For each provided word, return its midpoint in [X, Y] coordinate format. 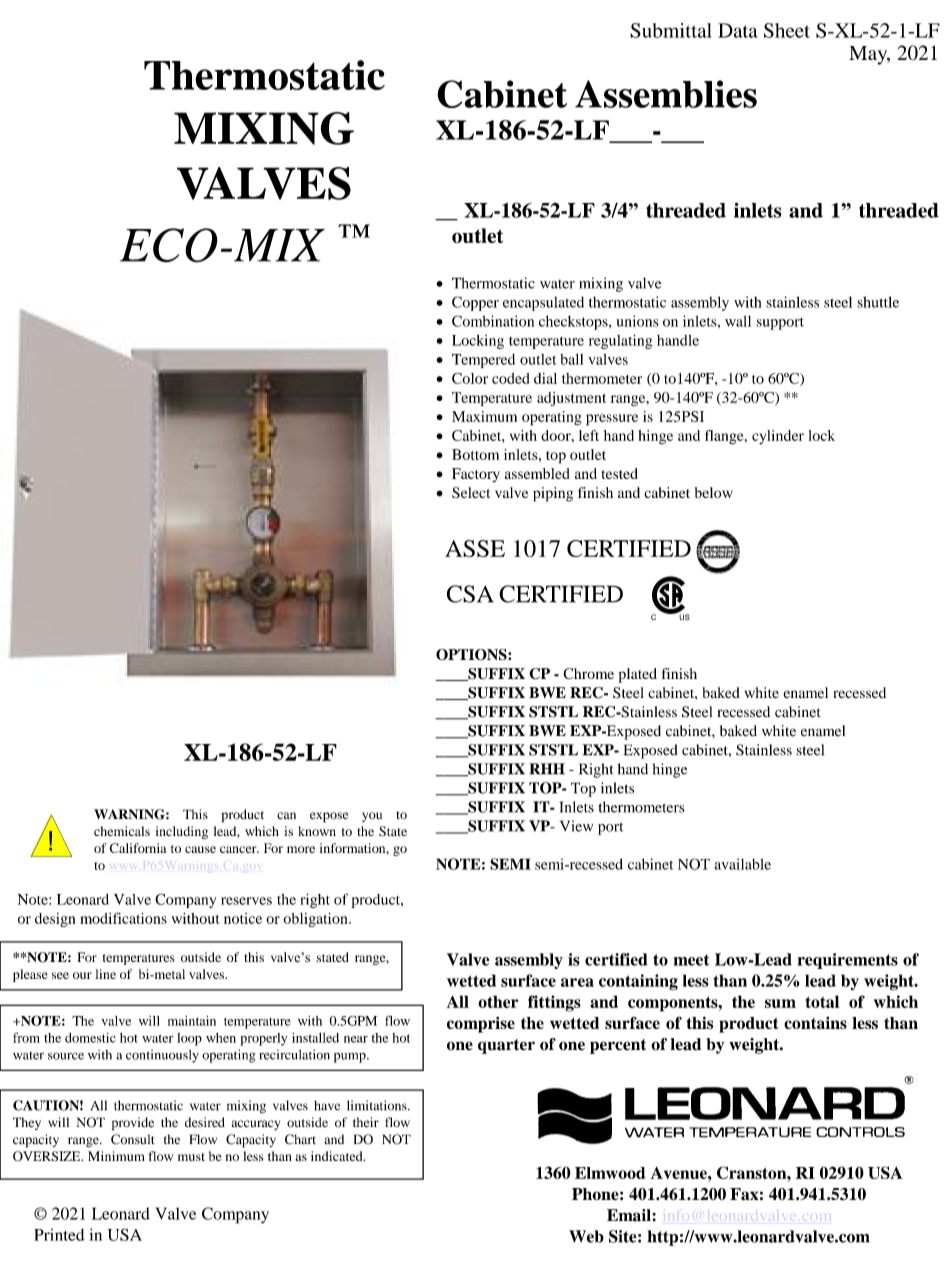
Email [630, 1215]
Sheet [787, 30]
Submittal [671, 30]
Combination [493, 321]
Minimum [116, 1156]
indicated [338, 1156]
